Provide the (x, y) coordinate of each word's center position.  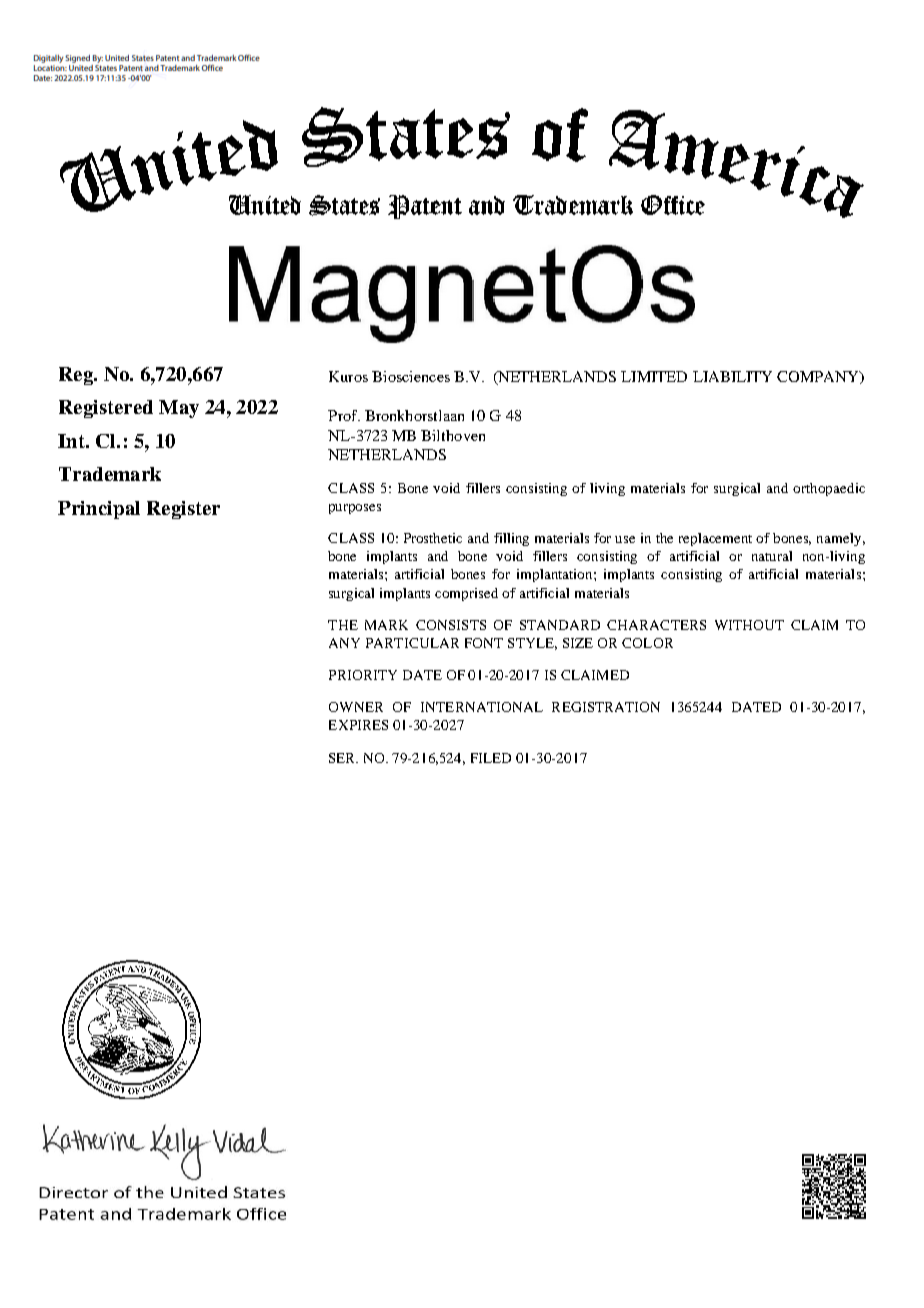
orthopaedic (829, 489)
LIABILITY (732, 376)
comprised (466, 594)
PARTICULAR (412, 643)
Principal (99, 510)
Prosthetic (433, 538)
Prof (344, 415)
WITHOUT (749, 625)
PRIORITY (363, 675)
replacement (715, 539)
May (179, 409)
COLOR (647, 643)
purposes (355, 509)
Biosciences (411, 376)
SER (343, 758)
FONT (484, 643)
